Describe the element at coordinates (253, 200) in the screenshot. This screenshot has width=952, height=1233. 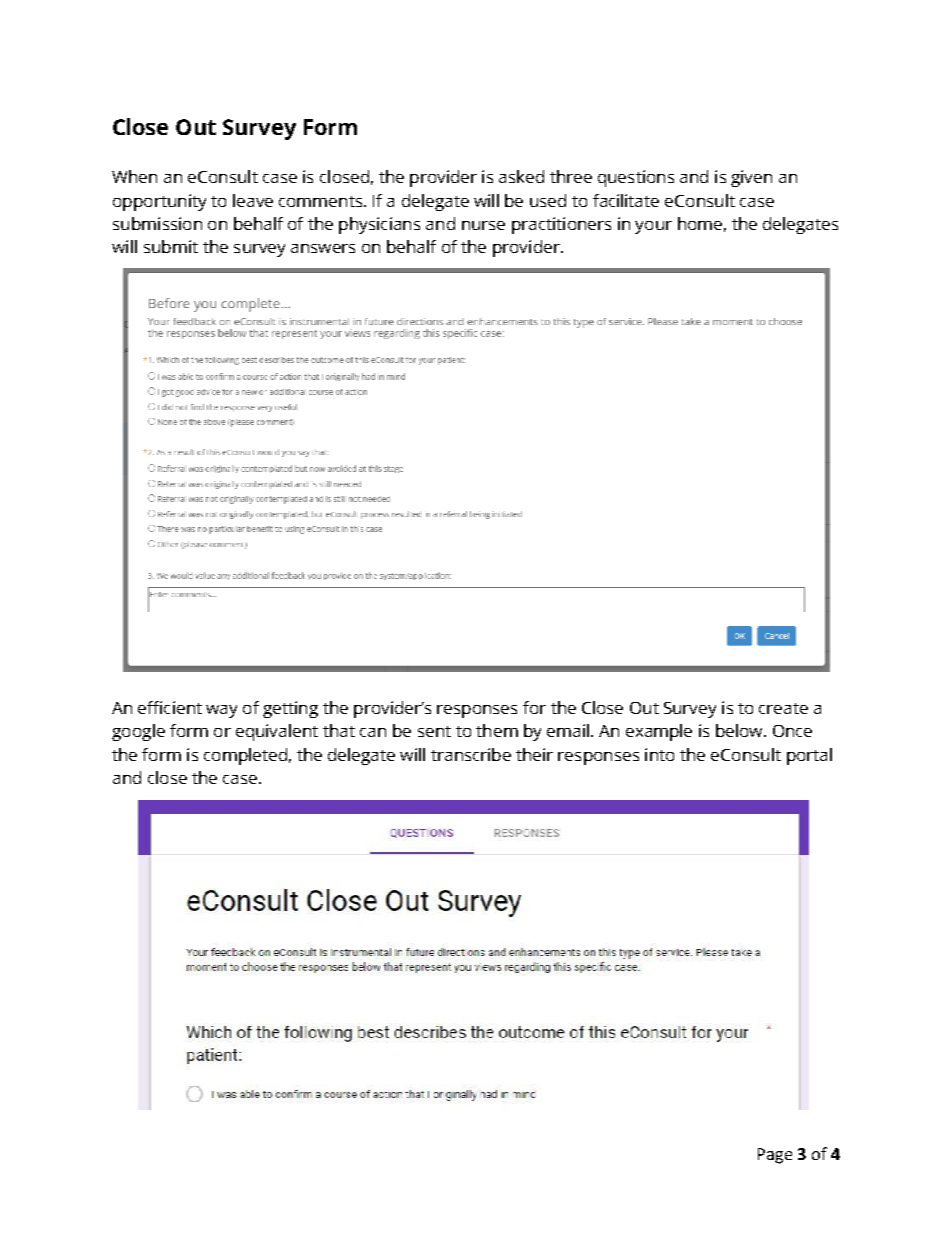
I see `leave` at that location.
